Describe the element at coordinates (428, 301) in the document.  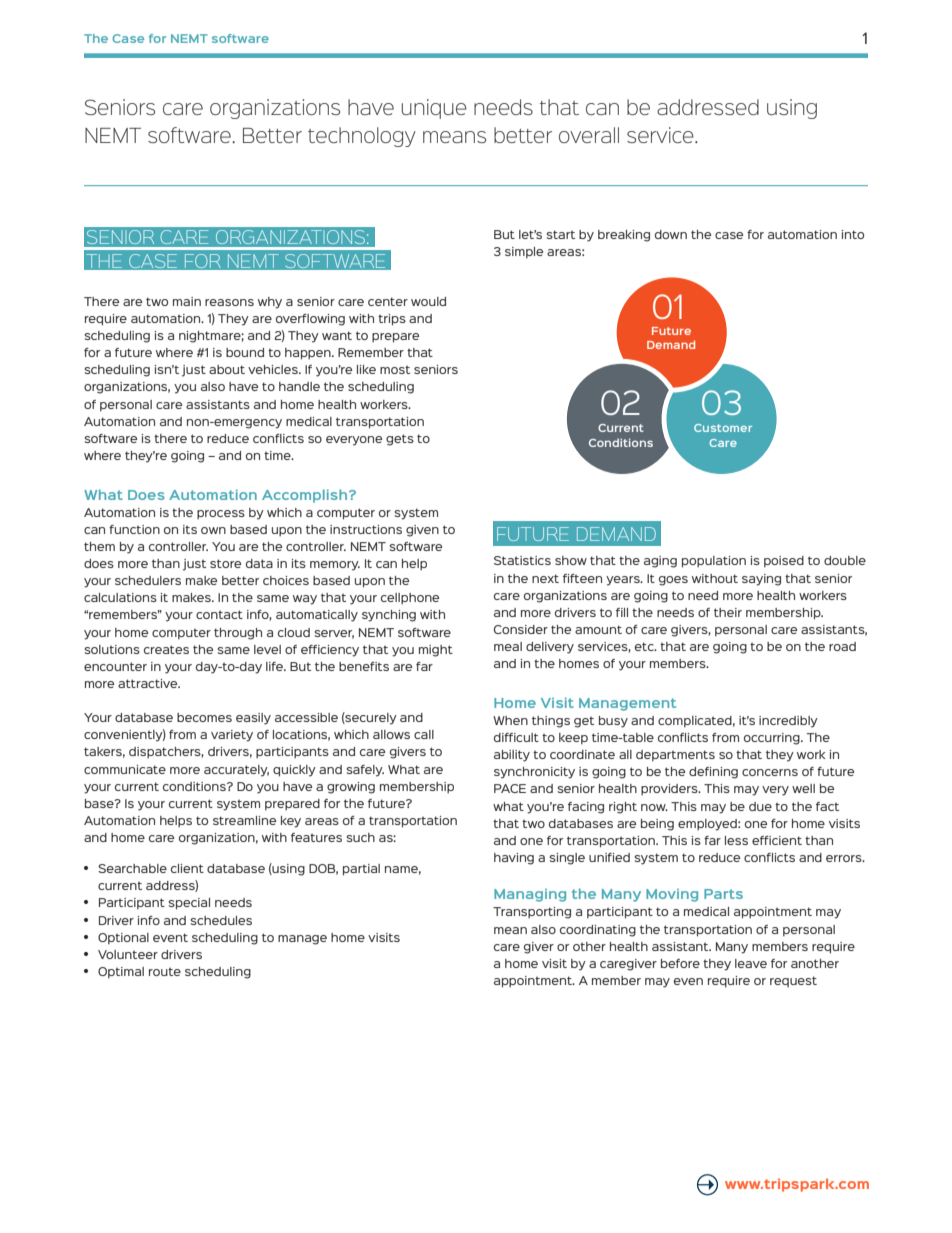
I see `would` at that location.
